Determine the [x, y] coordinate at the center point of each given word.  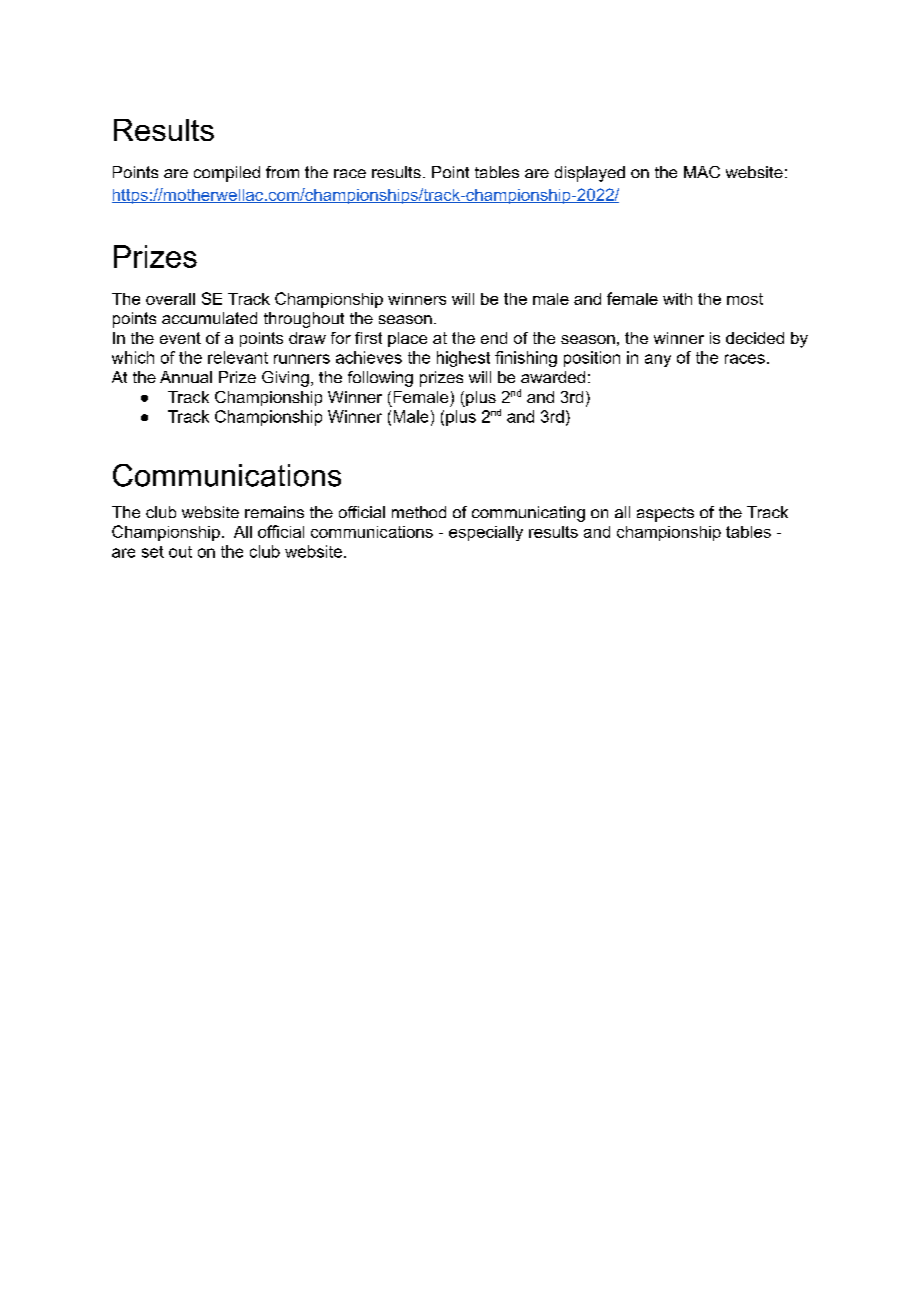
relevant [238, 357]
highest [463, 359]
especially [486, 533]
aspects [665, 514]
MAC [702, 172]
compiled [227, 174]
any [658, 360]
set [153, 552]
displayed [590, 174]
